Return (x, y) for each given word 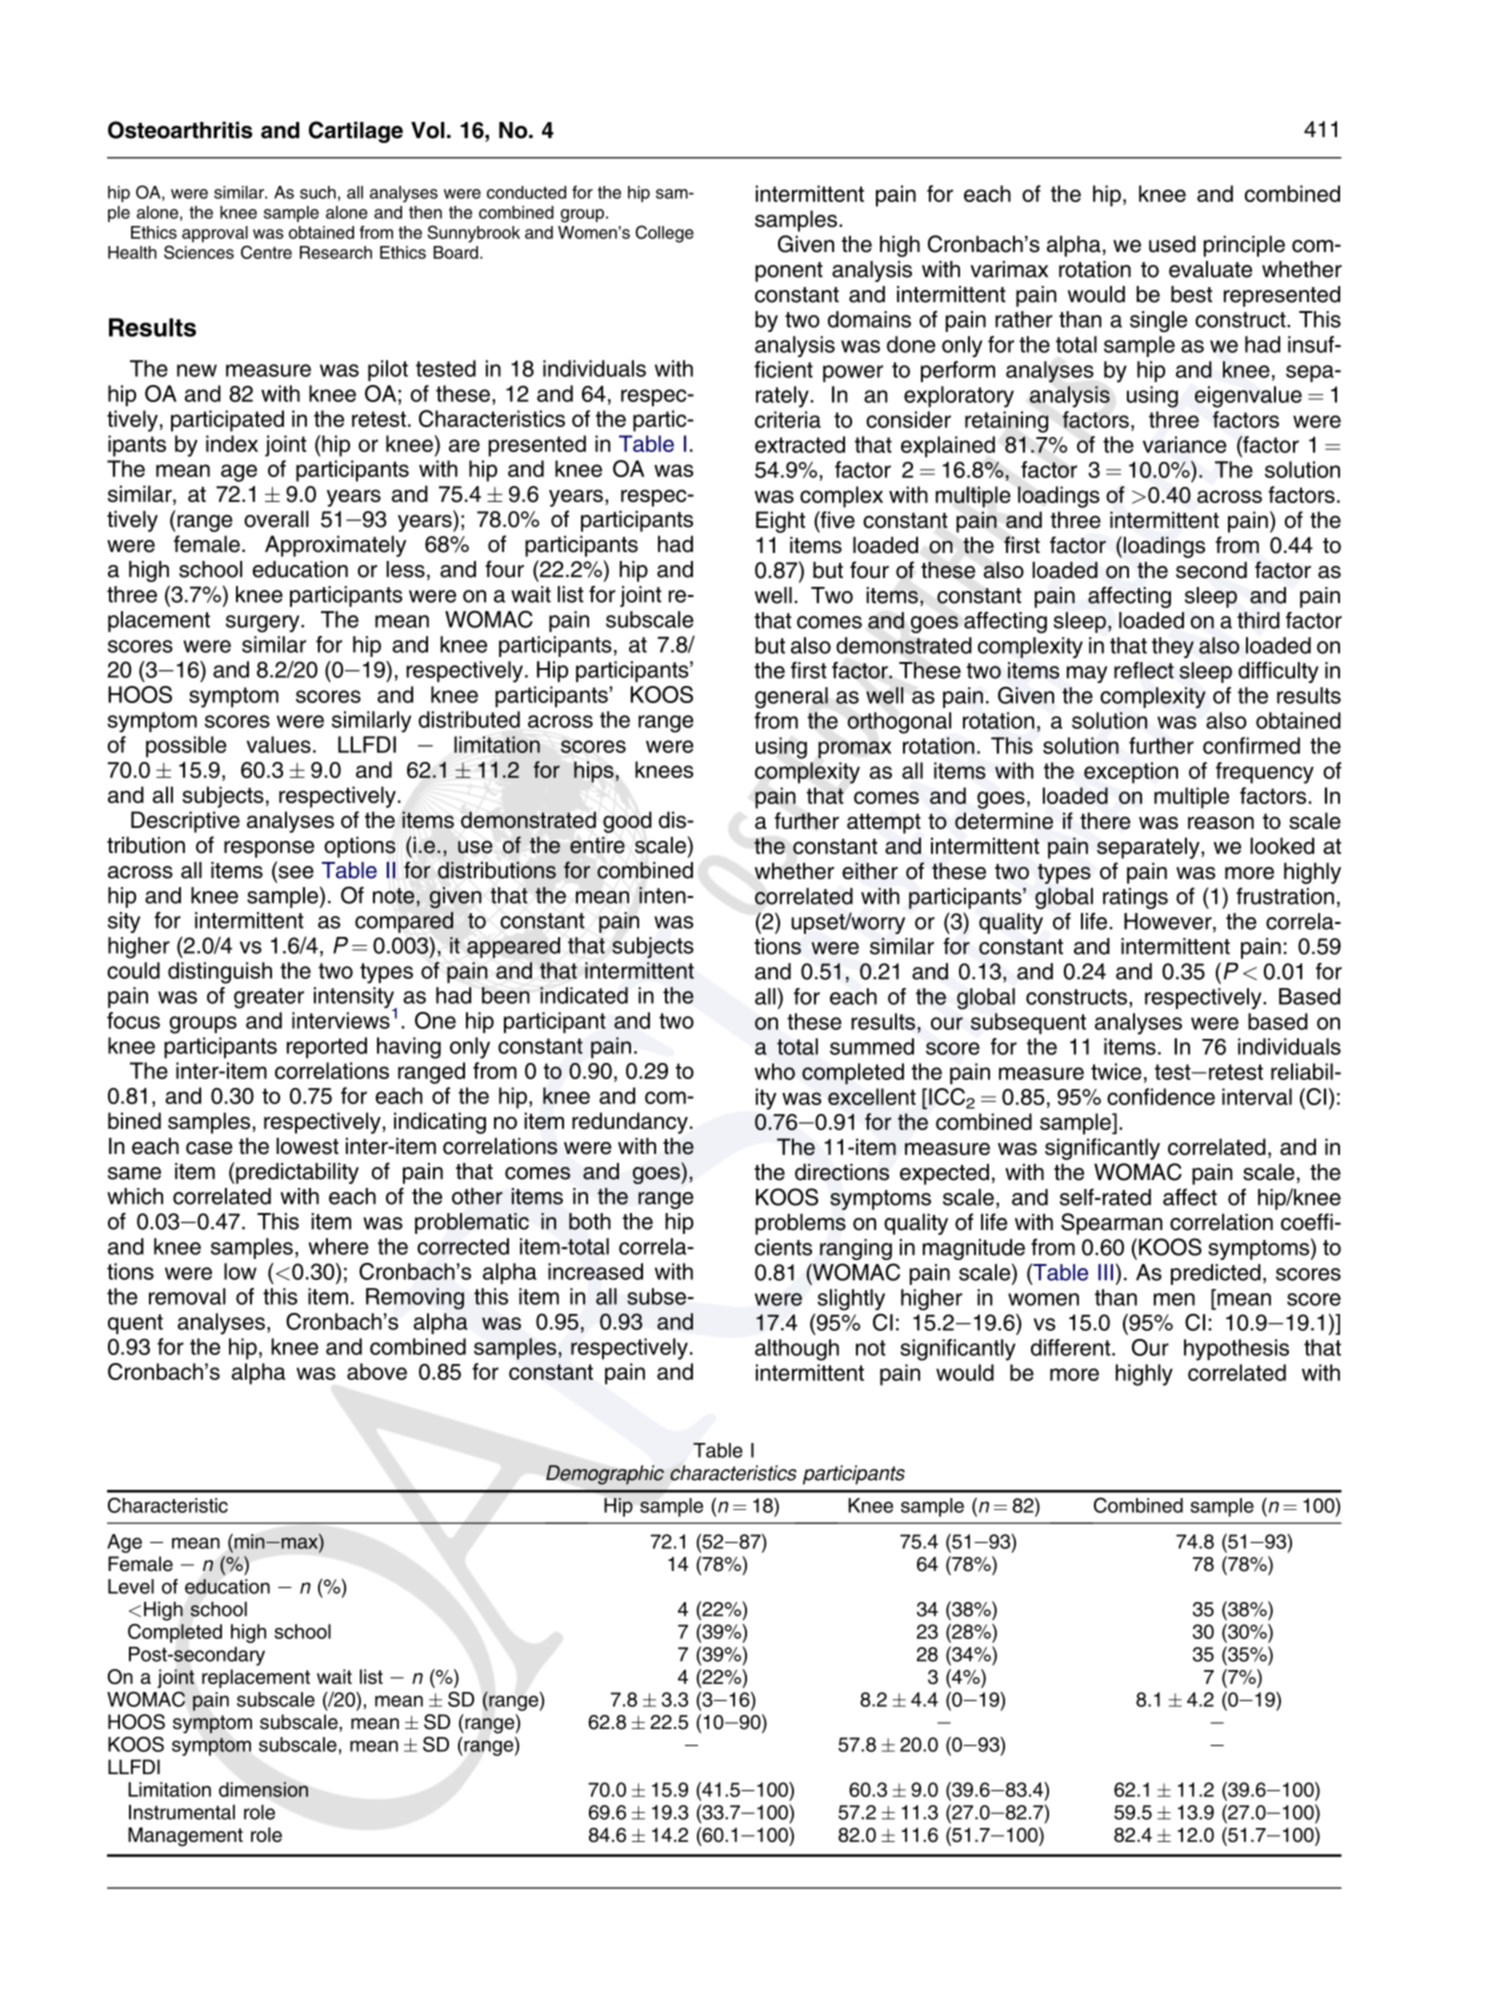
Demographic (605, 1475)
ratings (1135, 898)
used (1172, 244)
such (318, 192)
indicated (584, 995)
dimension (263, 1789)
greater (269, 998)
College (664, 234)
